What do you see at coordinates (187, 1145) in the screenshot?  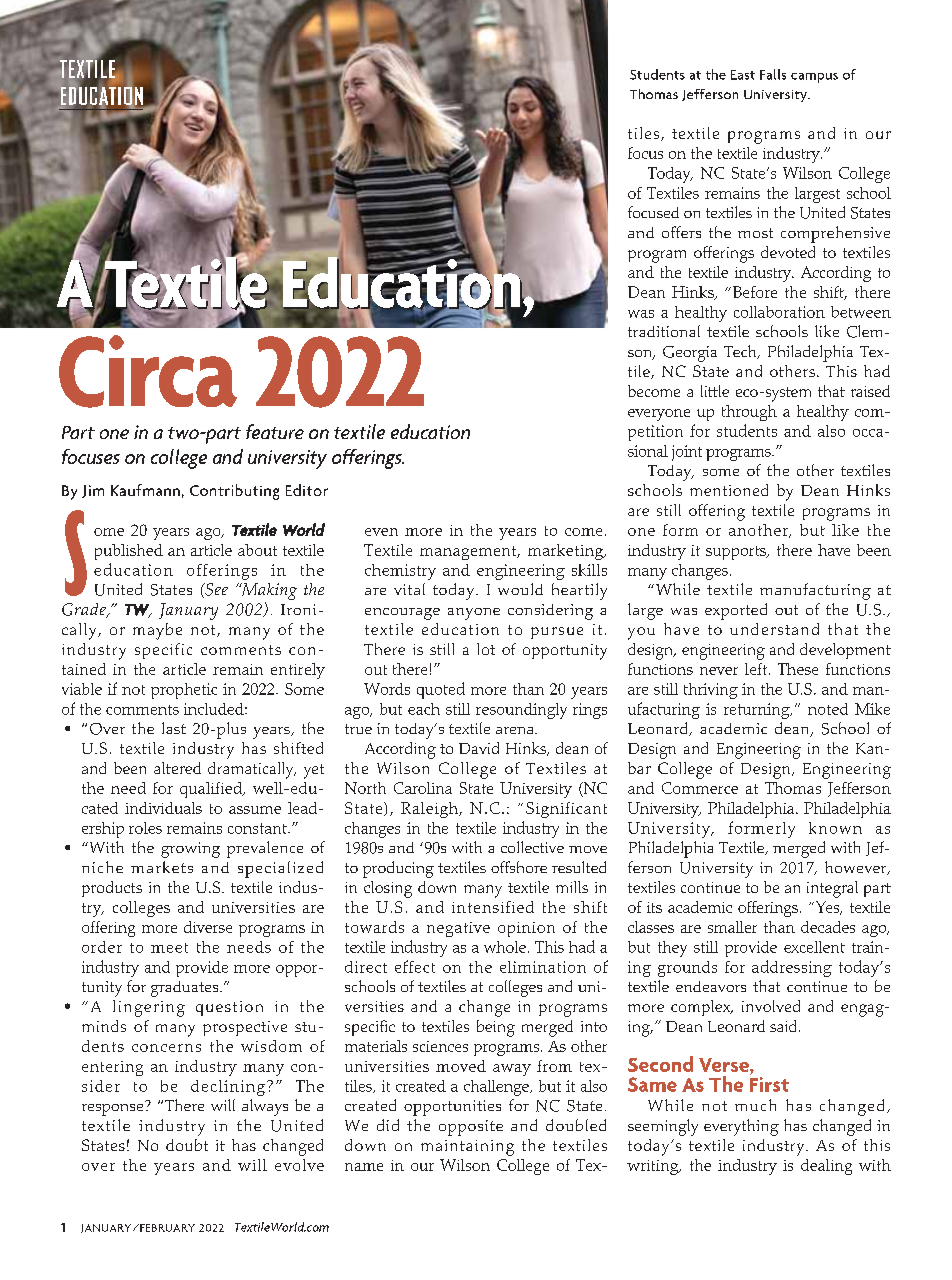 I see `doubt` at bounding box center [187, 1145].
